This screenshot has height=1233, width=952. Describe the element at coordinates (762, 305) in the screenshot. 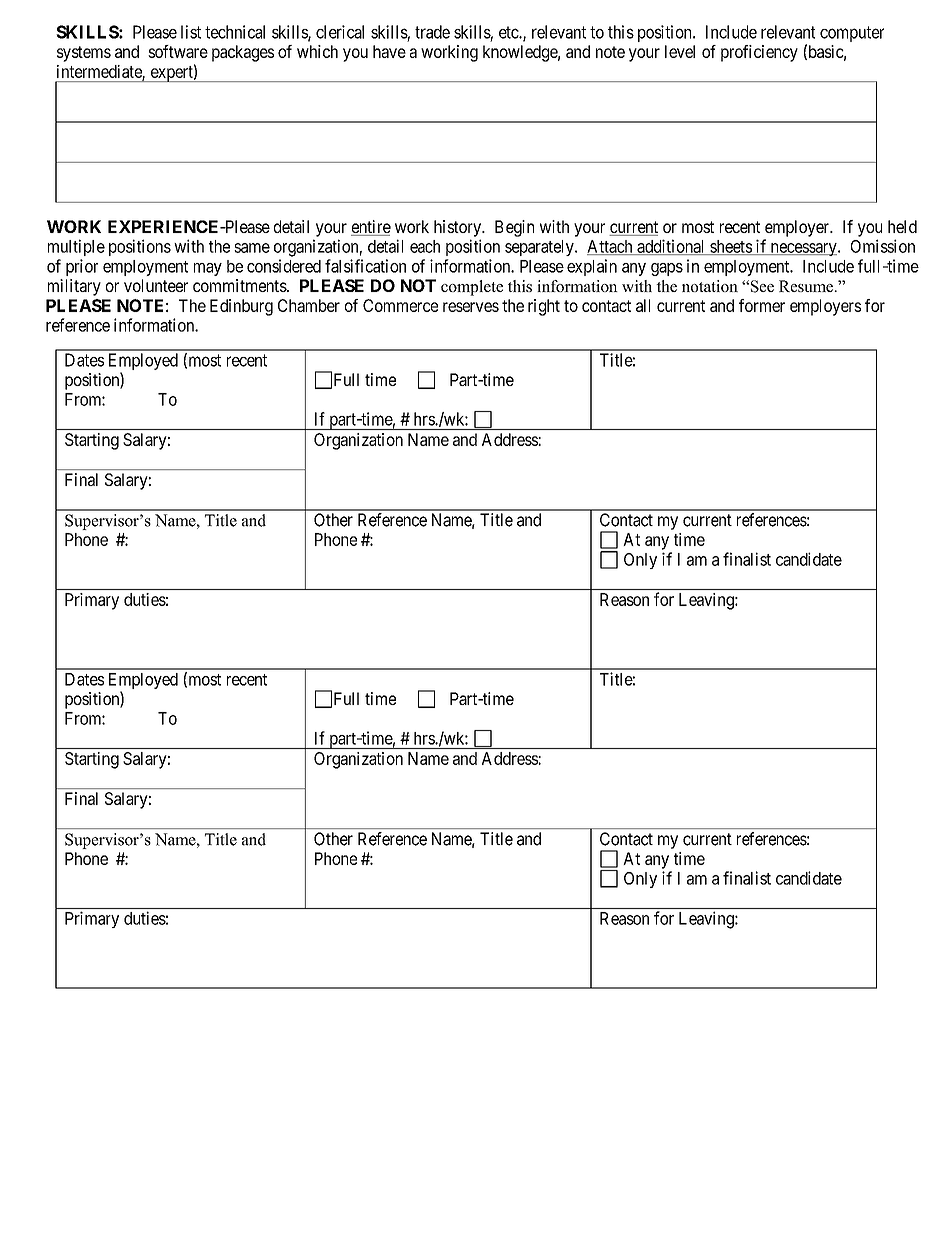

I see `former` at that location.
